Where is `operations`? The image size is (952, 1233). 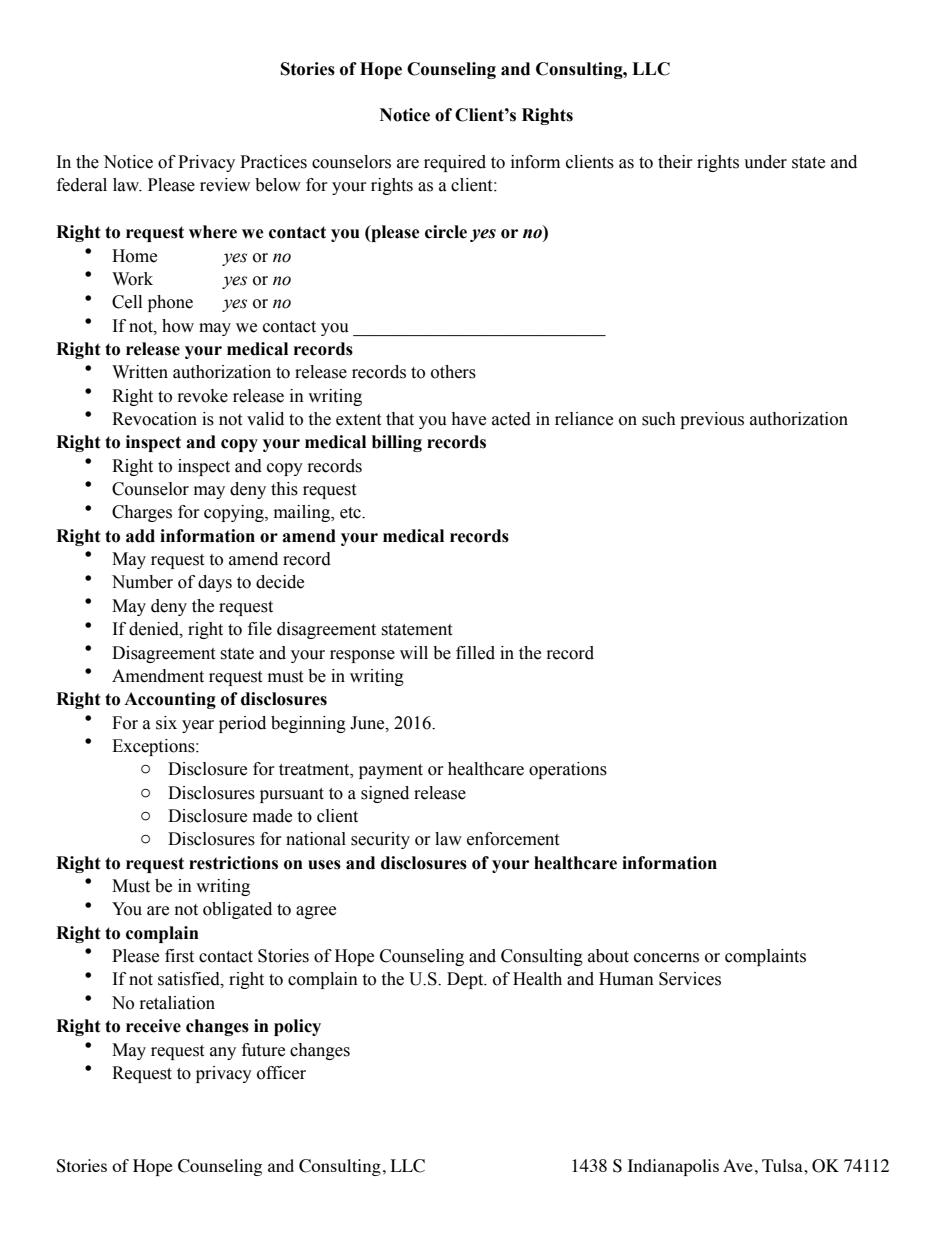
operations is located at coordinates (568, 770).
